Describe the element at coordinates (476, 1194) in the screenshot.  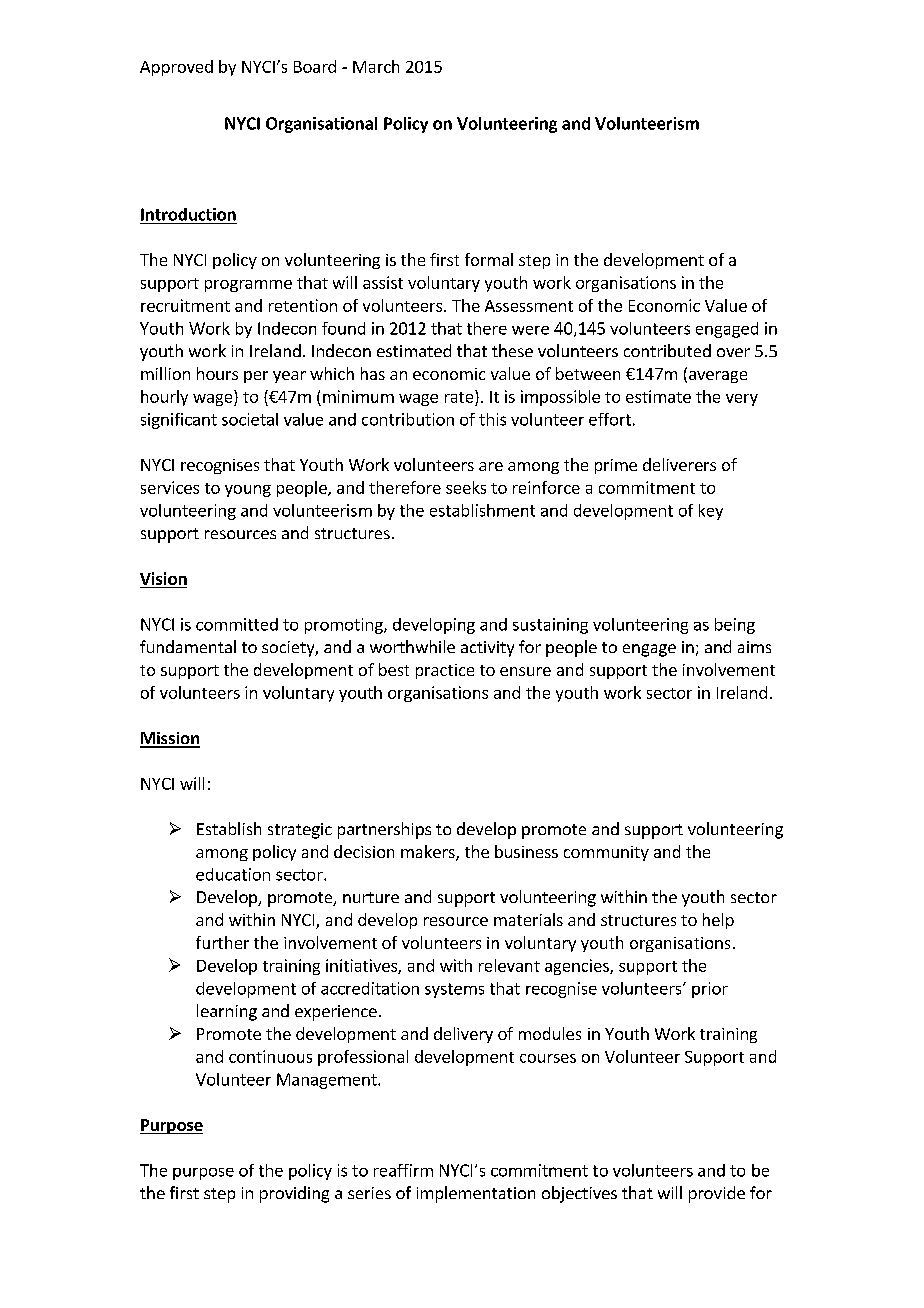
I see `implementation` at that location.
